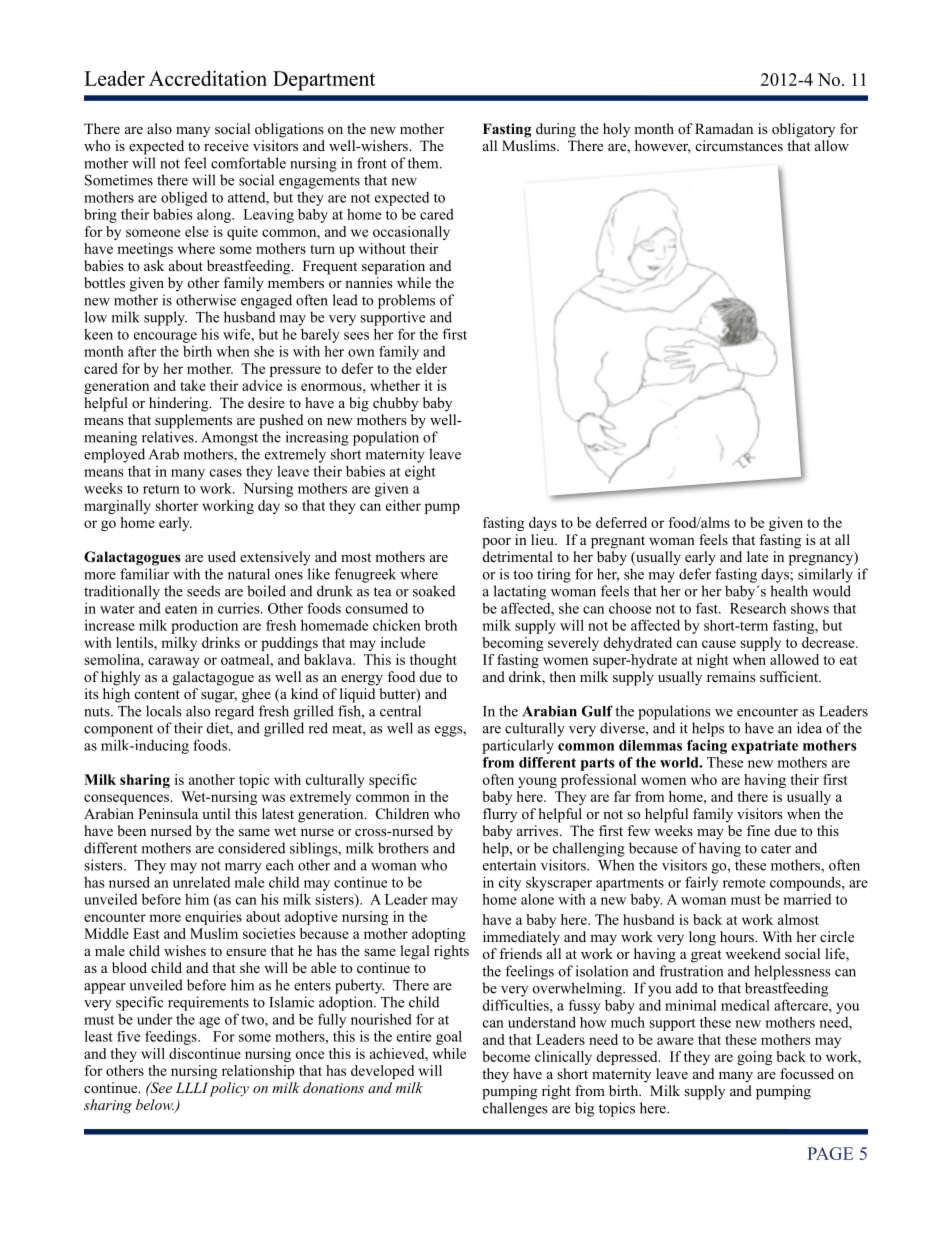  I want to click on take, so click(193, 385).
